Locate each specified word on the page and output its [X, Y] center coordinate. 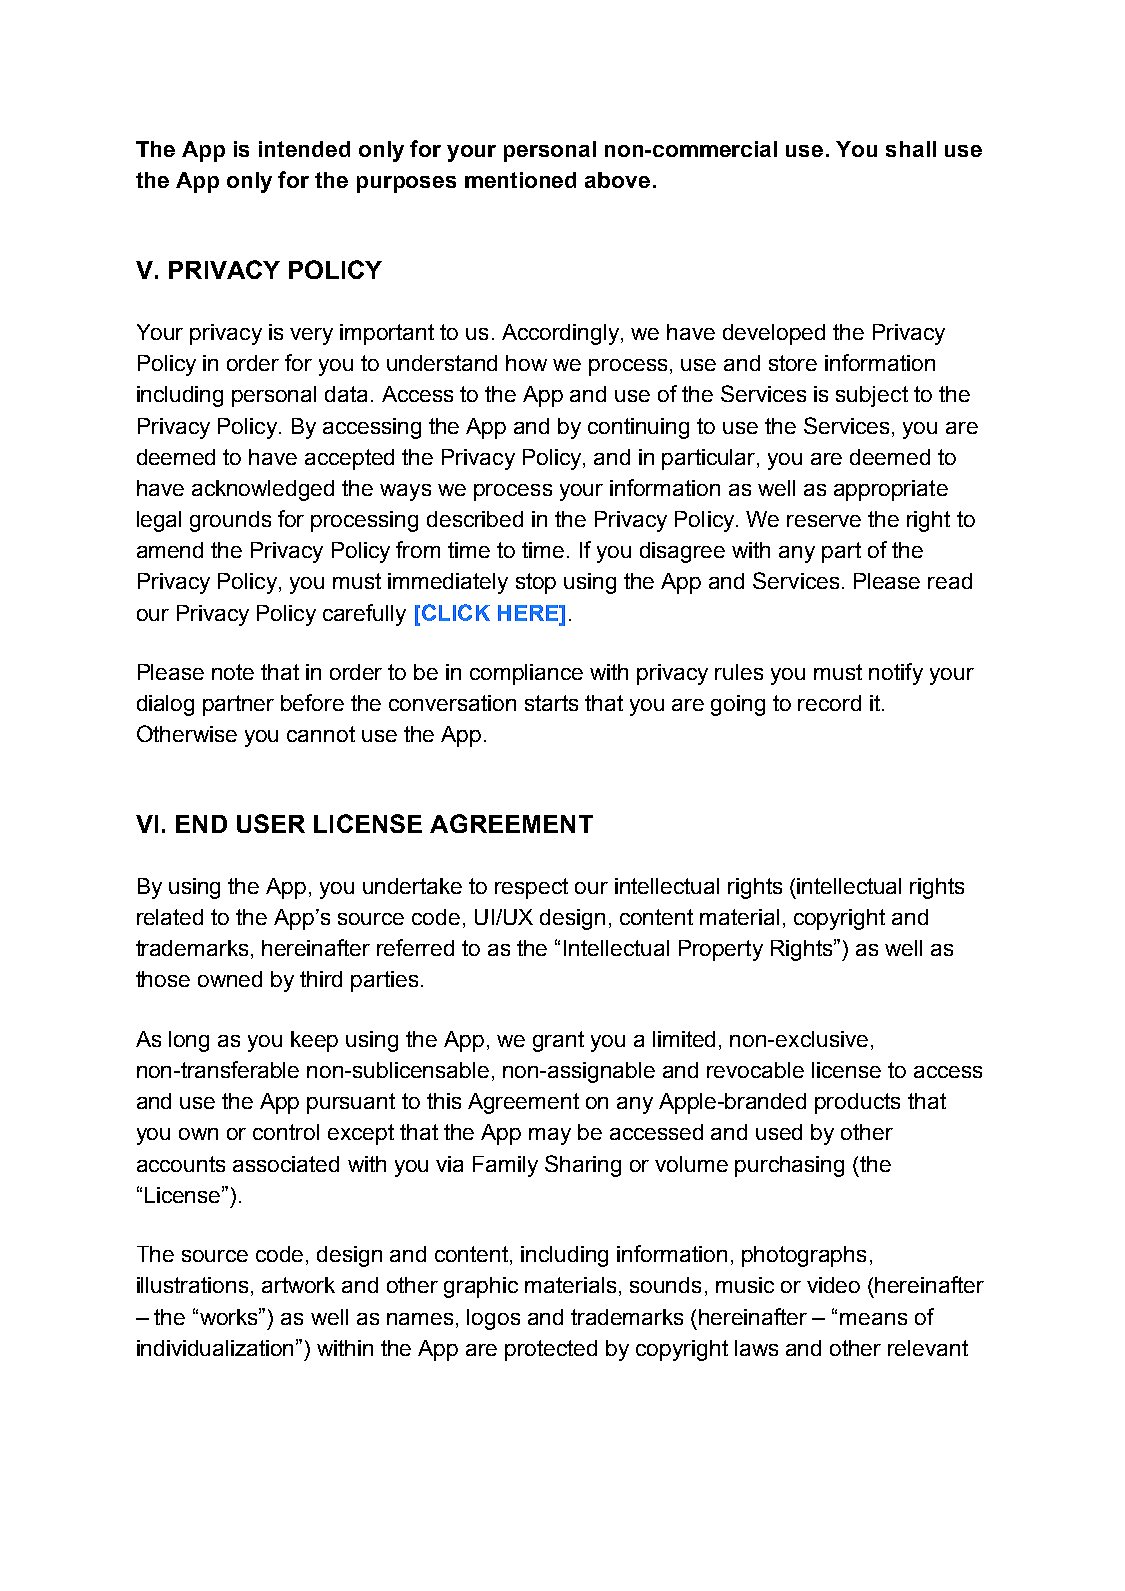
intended [304, 149]
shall [911, 149]
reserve [824, 521]
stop [536, 583]
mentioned [520, 180]
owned [230, 979]
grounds [230, 521]
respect [531, 888]
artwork [298, 1285]
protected [551, 1350]
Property [721, 950]
